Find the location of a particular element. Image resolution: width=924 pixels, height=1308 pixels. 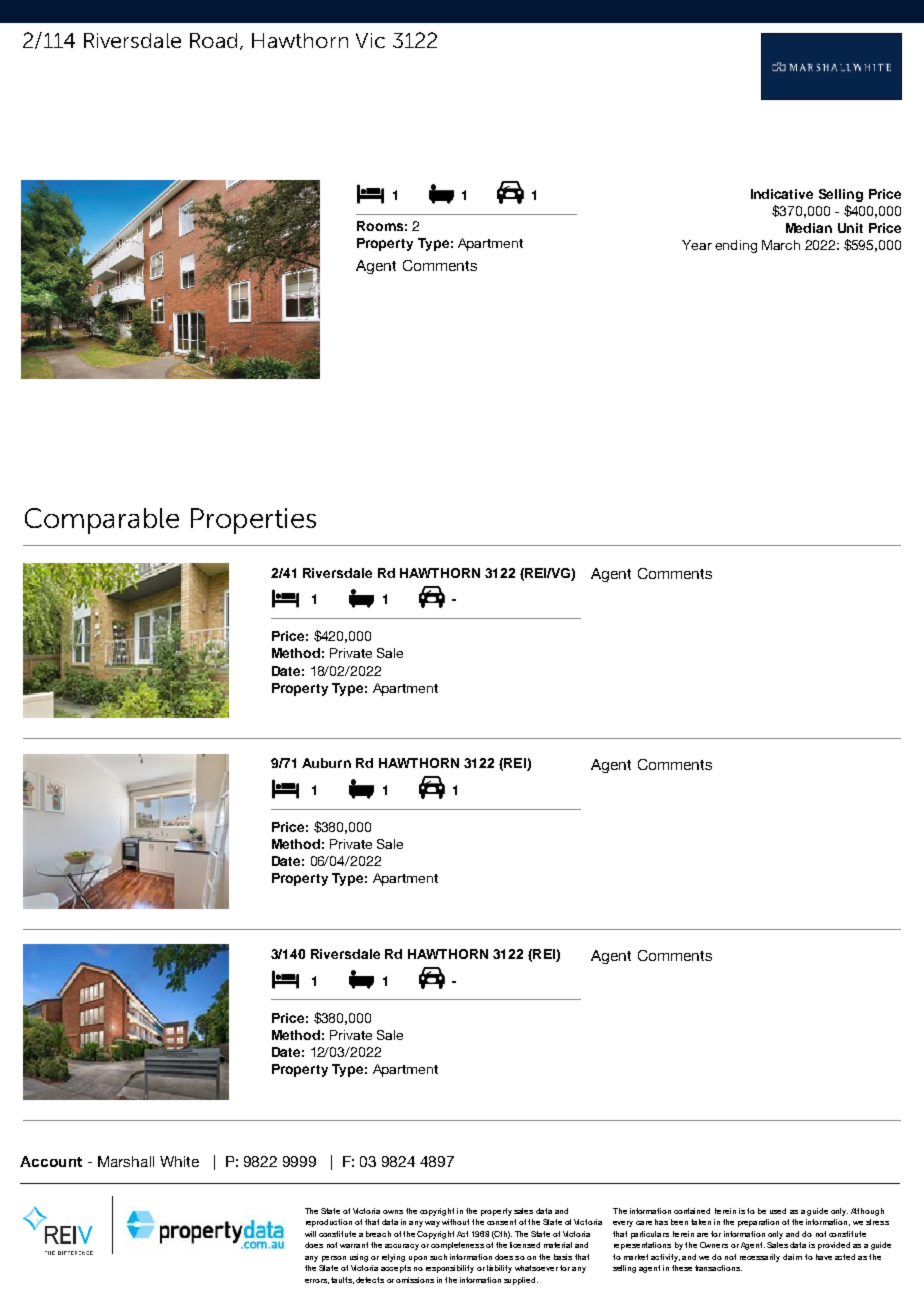

owns is located at coordinates (393, 1212).
